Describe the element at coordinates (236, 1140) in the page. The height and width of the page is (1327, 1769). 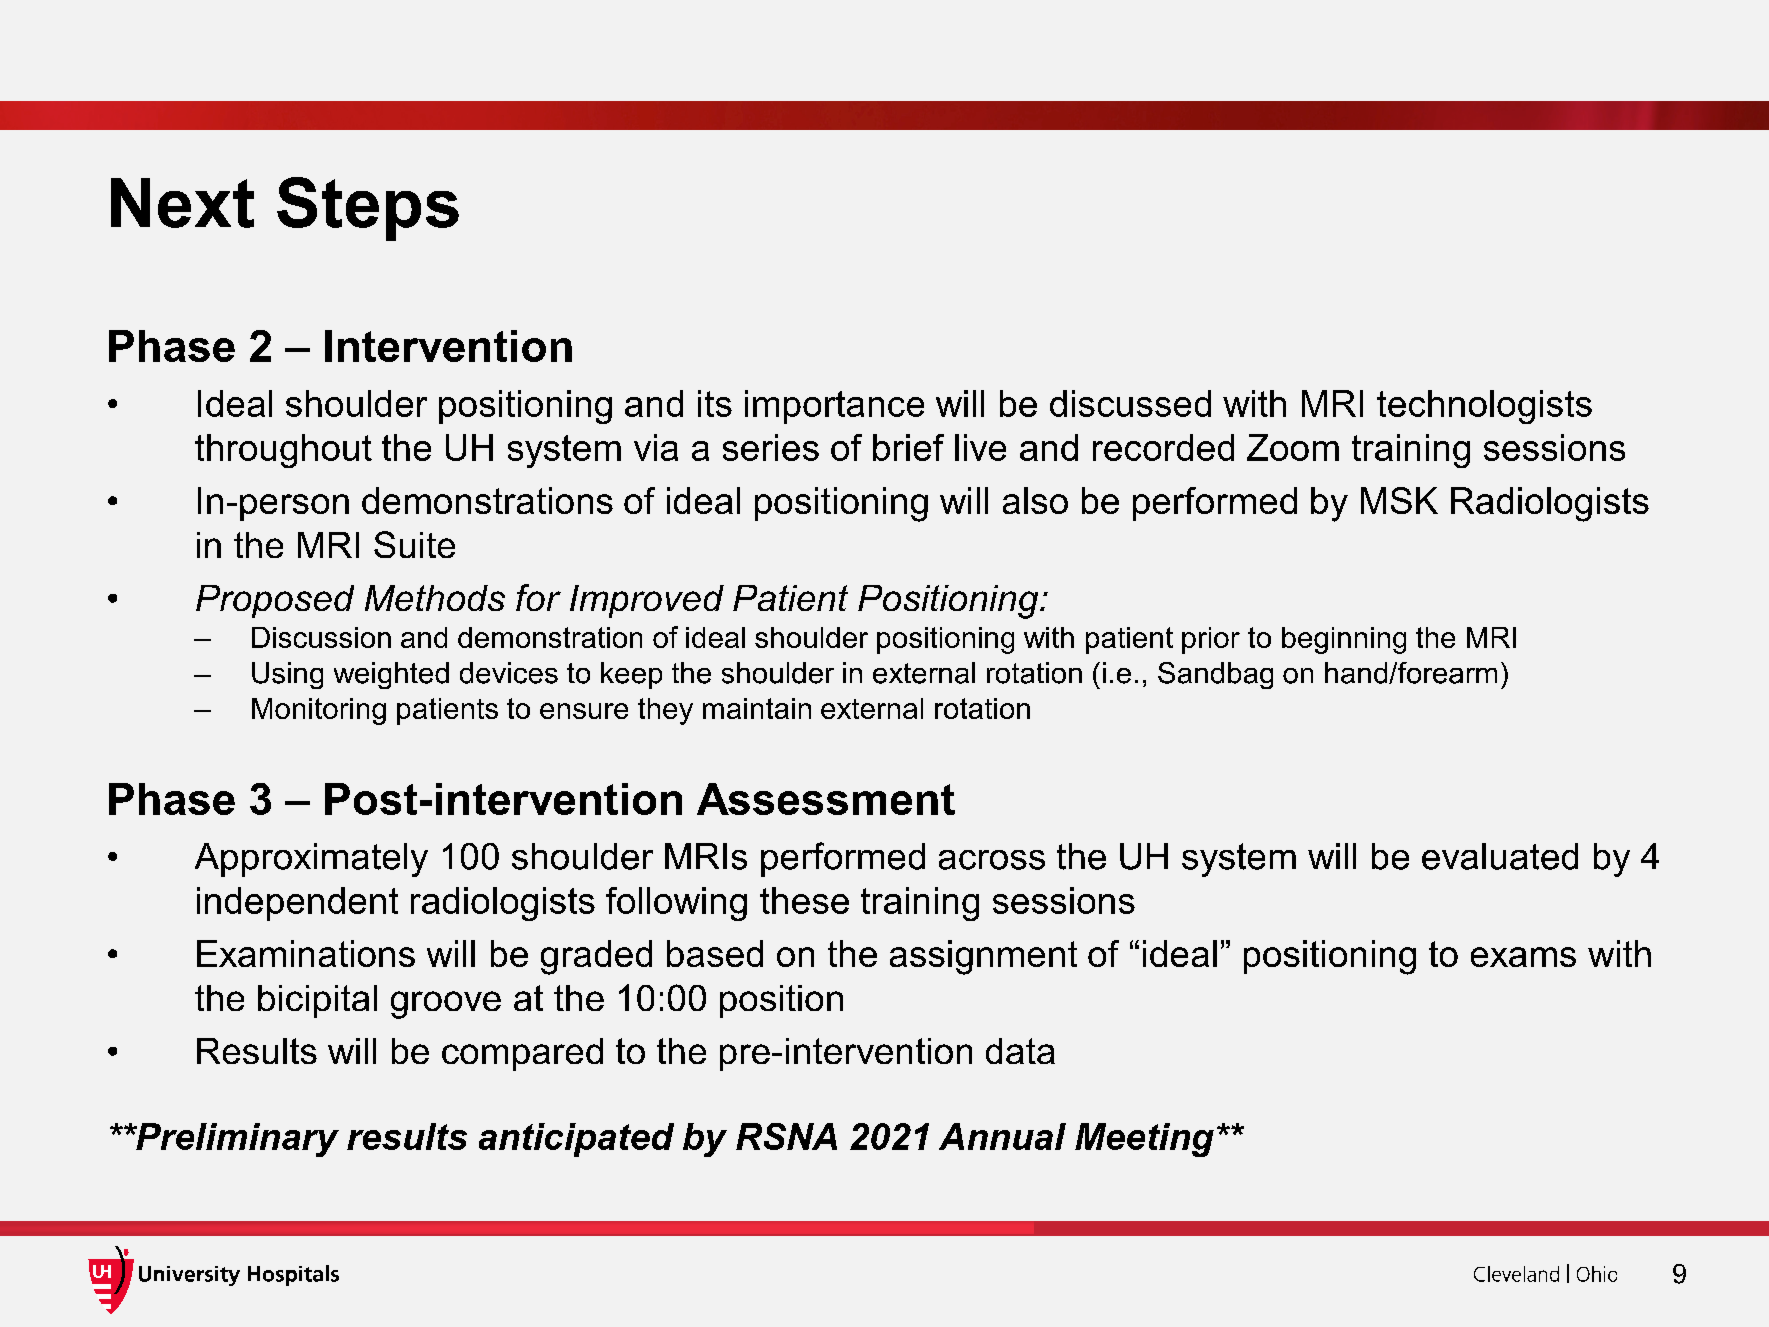
I see `Preliminary` at that location.
